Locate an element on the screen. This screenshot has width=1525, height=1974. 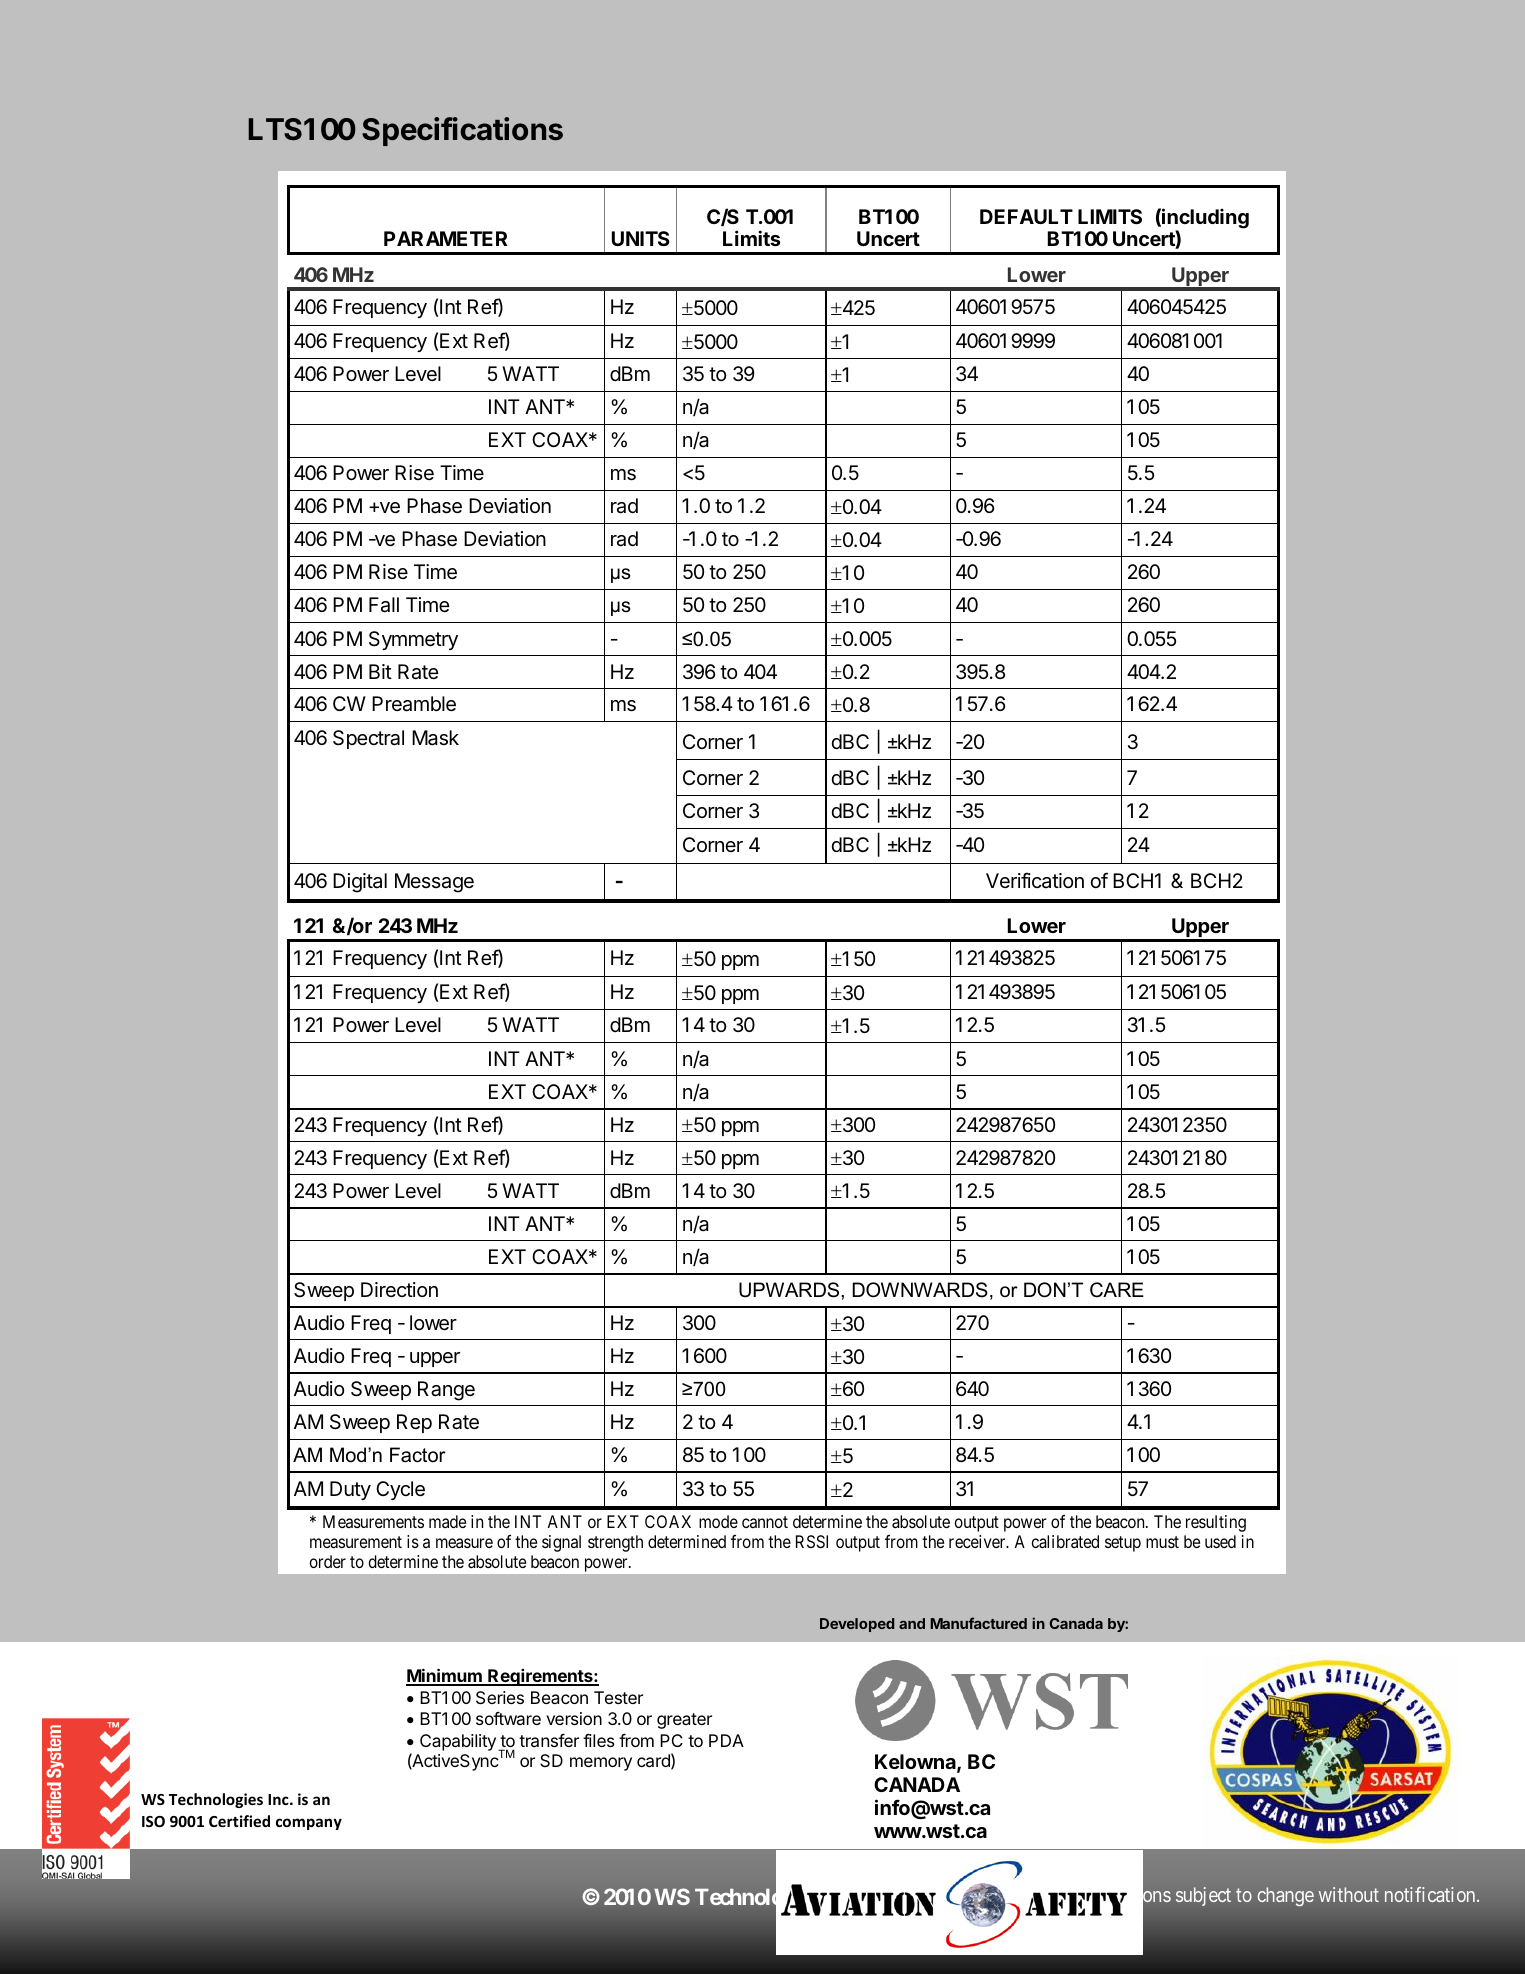
resulting is located at coordinates (1216, 1523).
